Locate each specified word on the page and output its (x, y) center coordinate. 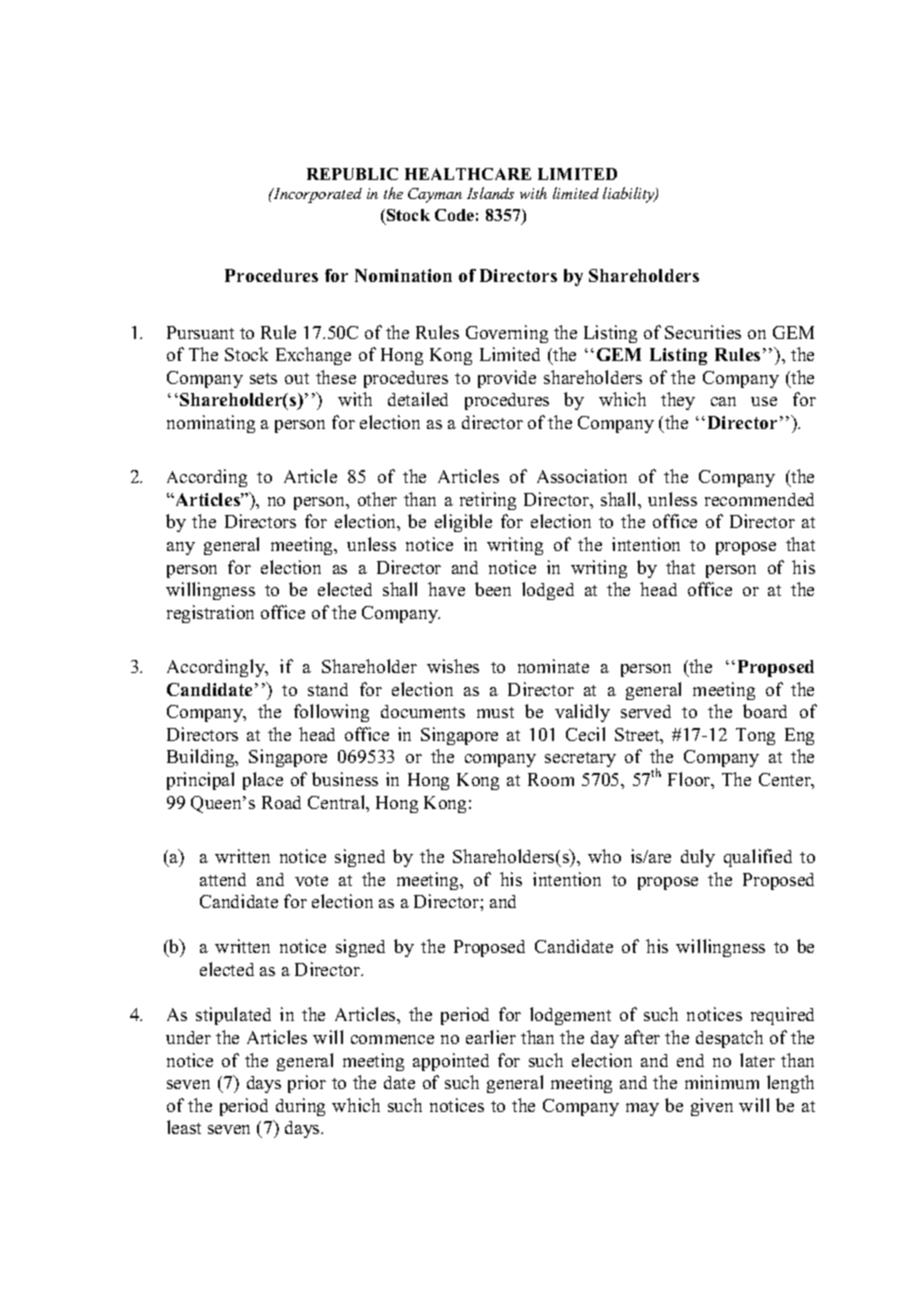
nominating (211, 424)
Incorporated (317, 195)
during (300, 1107)
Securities (703, 332)
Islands (490, 193)
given (712, 1107)
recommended (759, 499)
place (263, 781)
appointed (451, 1062)
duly (698, 858)
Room (551, 779)
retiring (488, 501)
